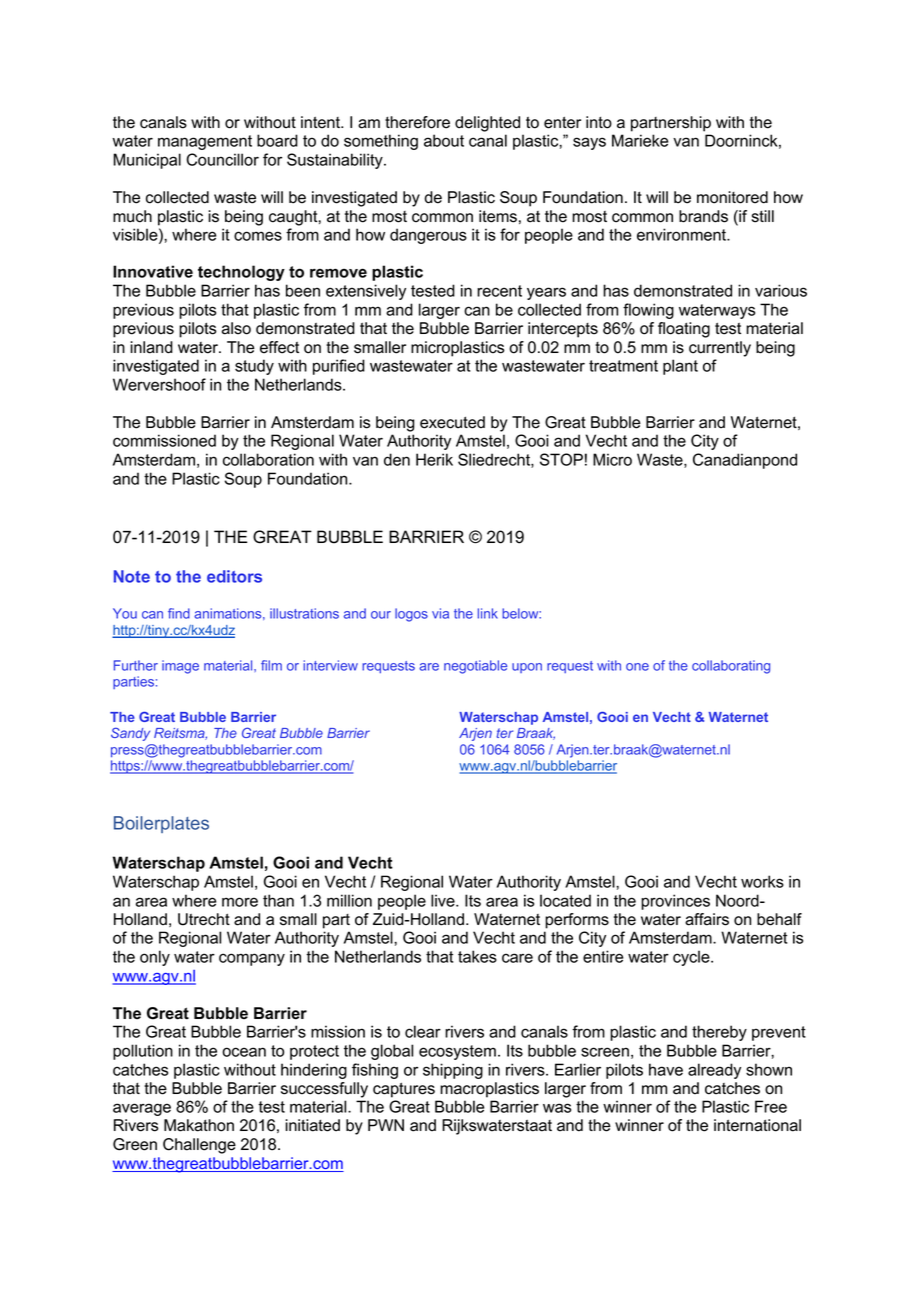 The width and height of the document is (924, 1308). Describe the element at coordinates (240, 902) in the document. I see `more` at that location.
